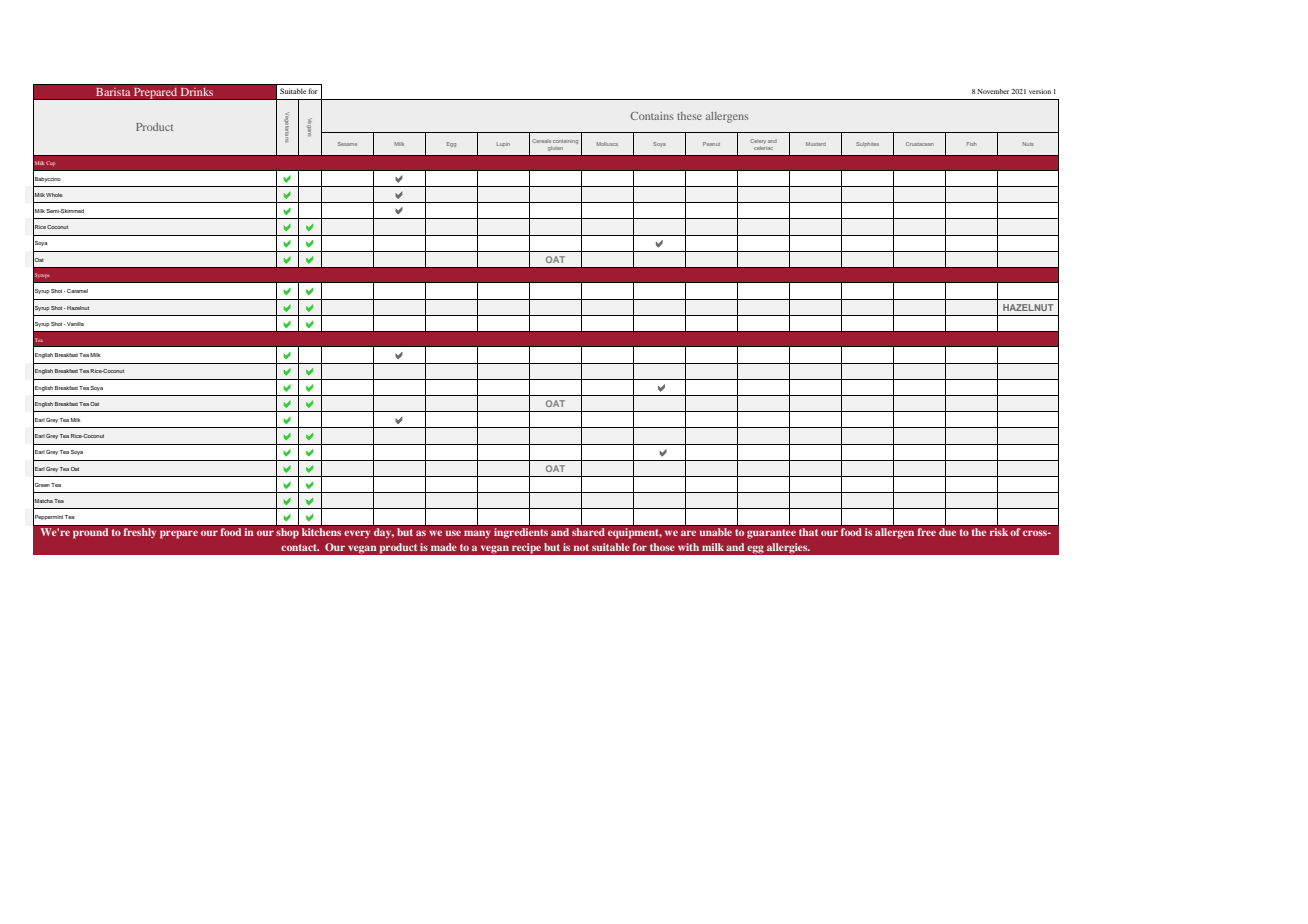  What do you see at coordinates (54, 195) in the document?
I see `Whole` at bounding box center [54, 195].
